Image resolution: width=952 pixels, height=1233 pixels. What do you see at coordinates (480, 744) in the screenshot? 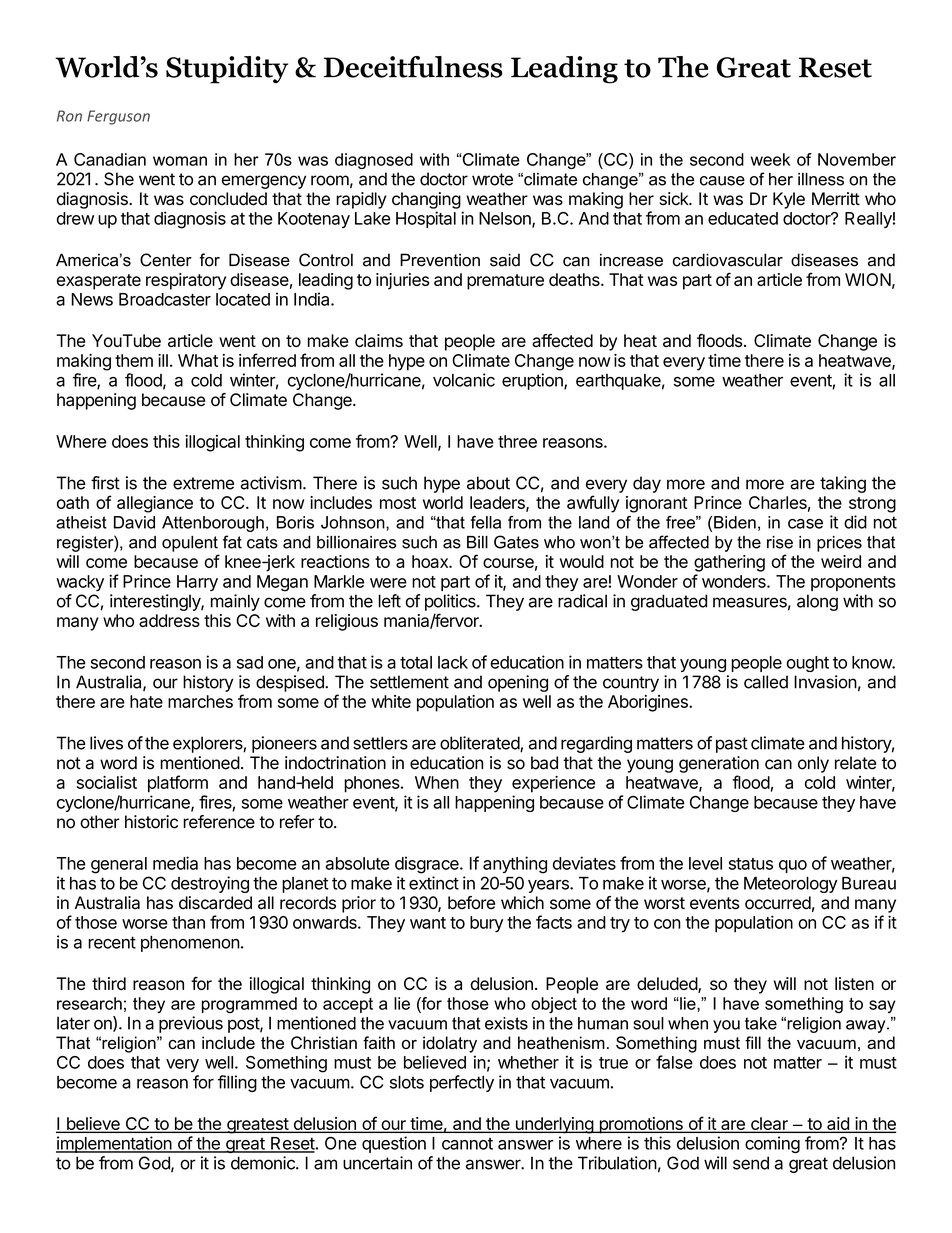
I see `obliterated` at bounding box center [480, 744].
